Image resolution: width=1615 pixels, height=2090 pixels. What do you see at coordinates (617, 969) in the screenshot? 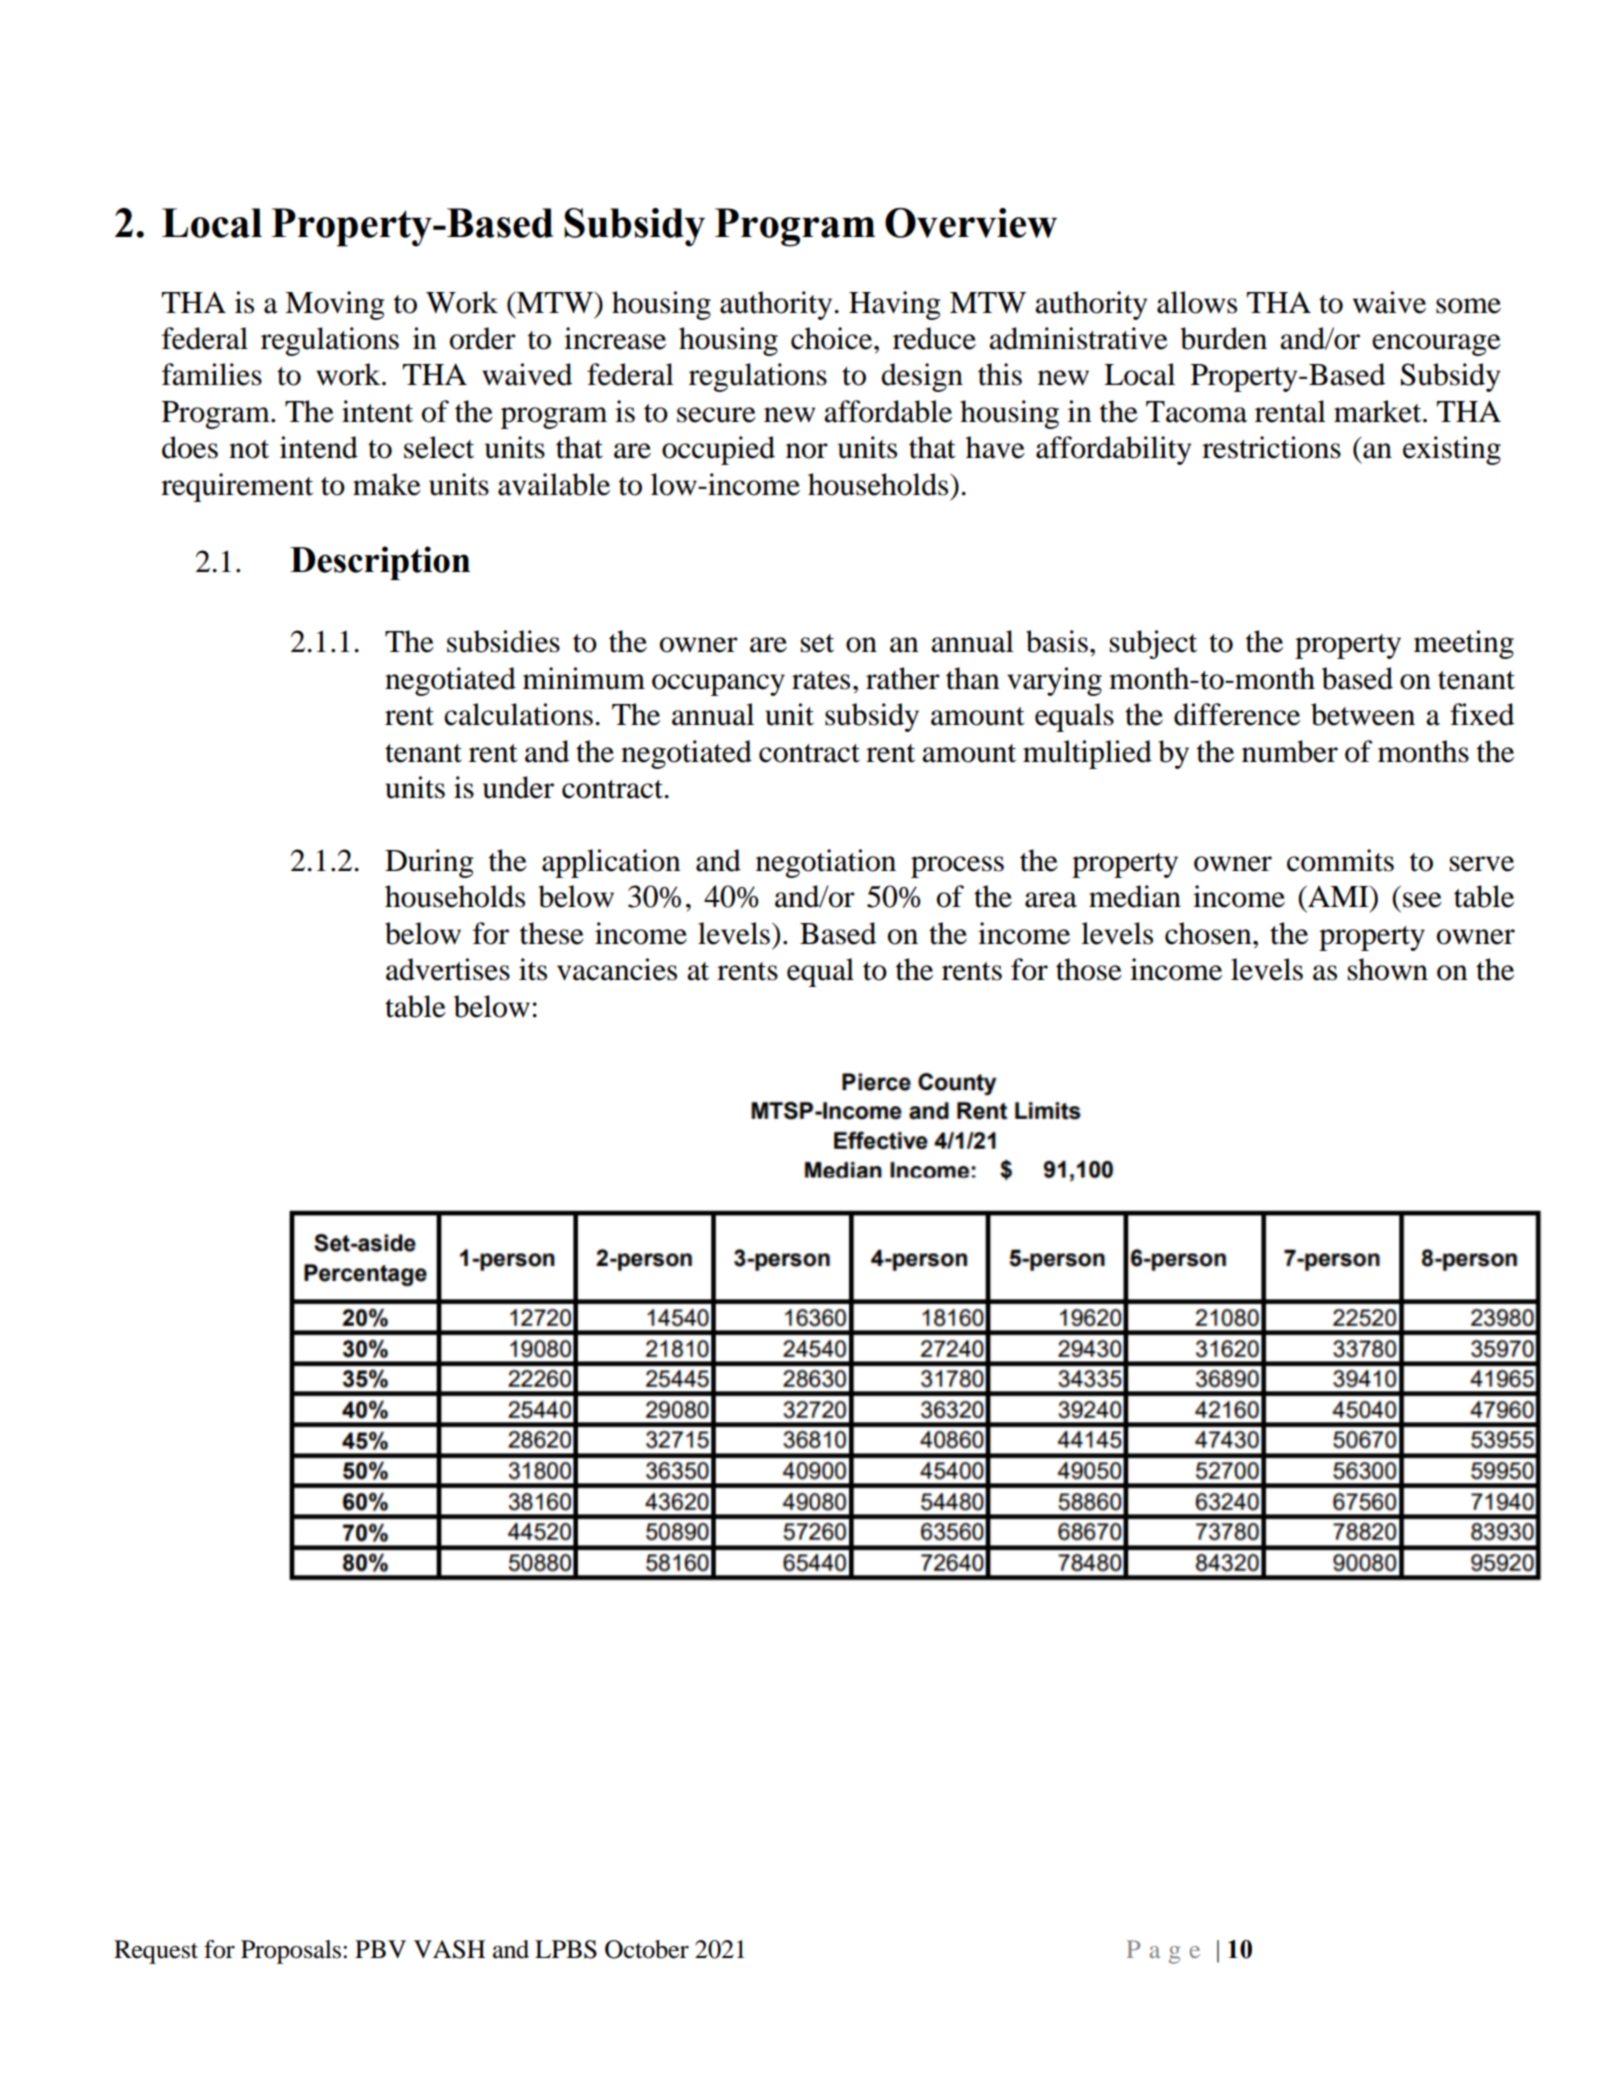
I see `vacancies` at bounding box center [617, 969].
